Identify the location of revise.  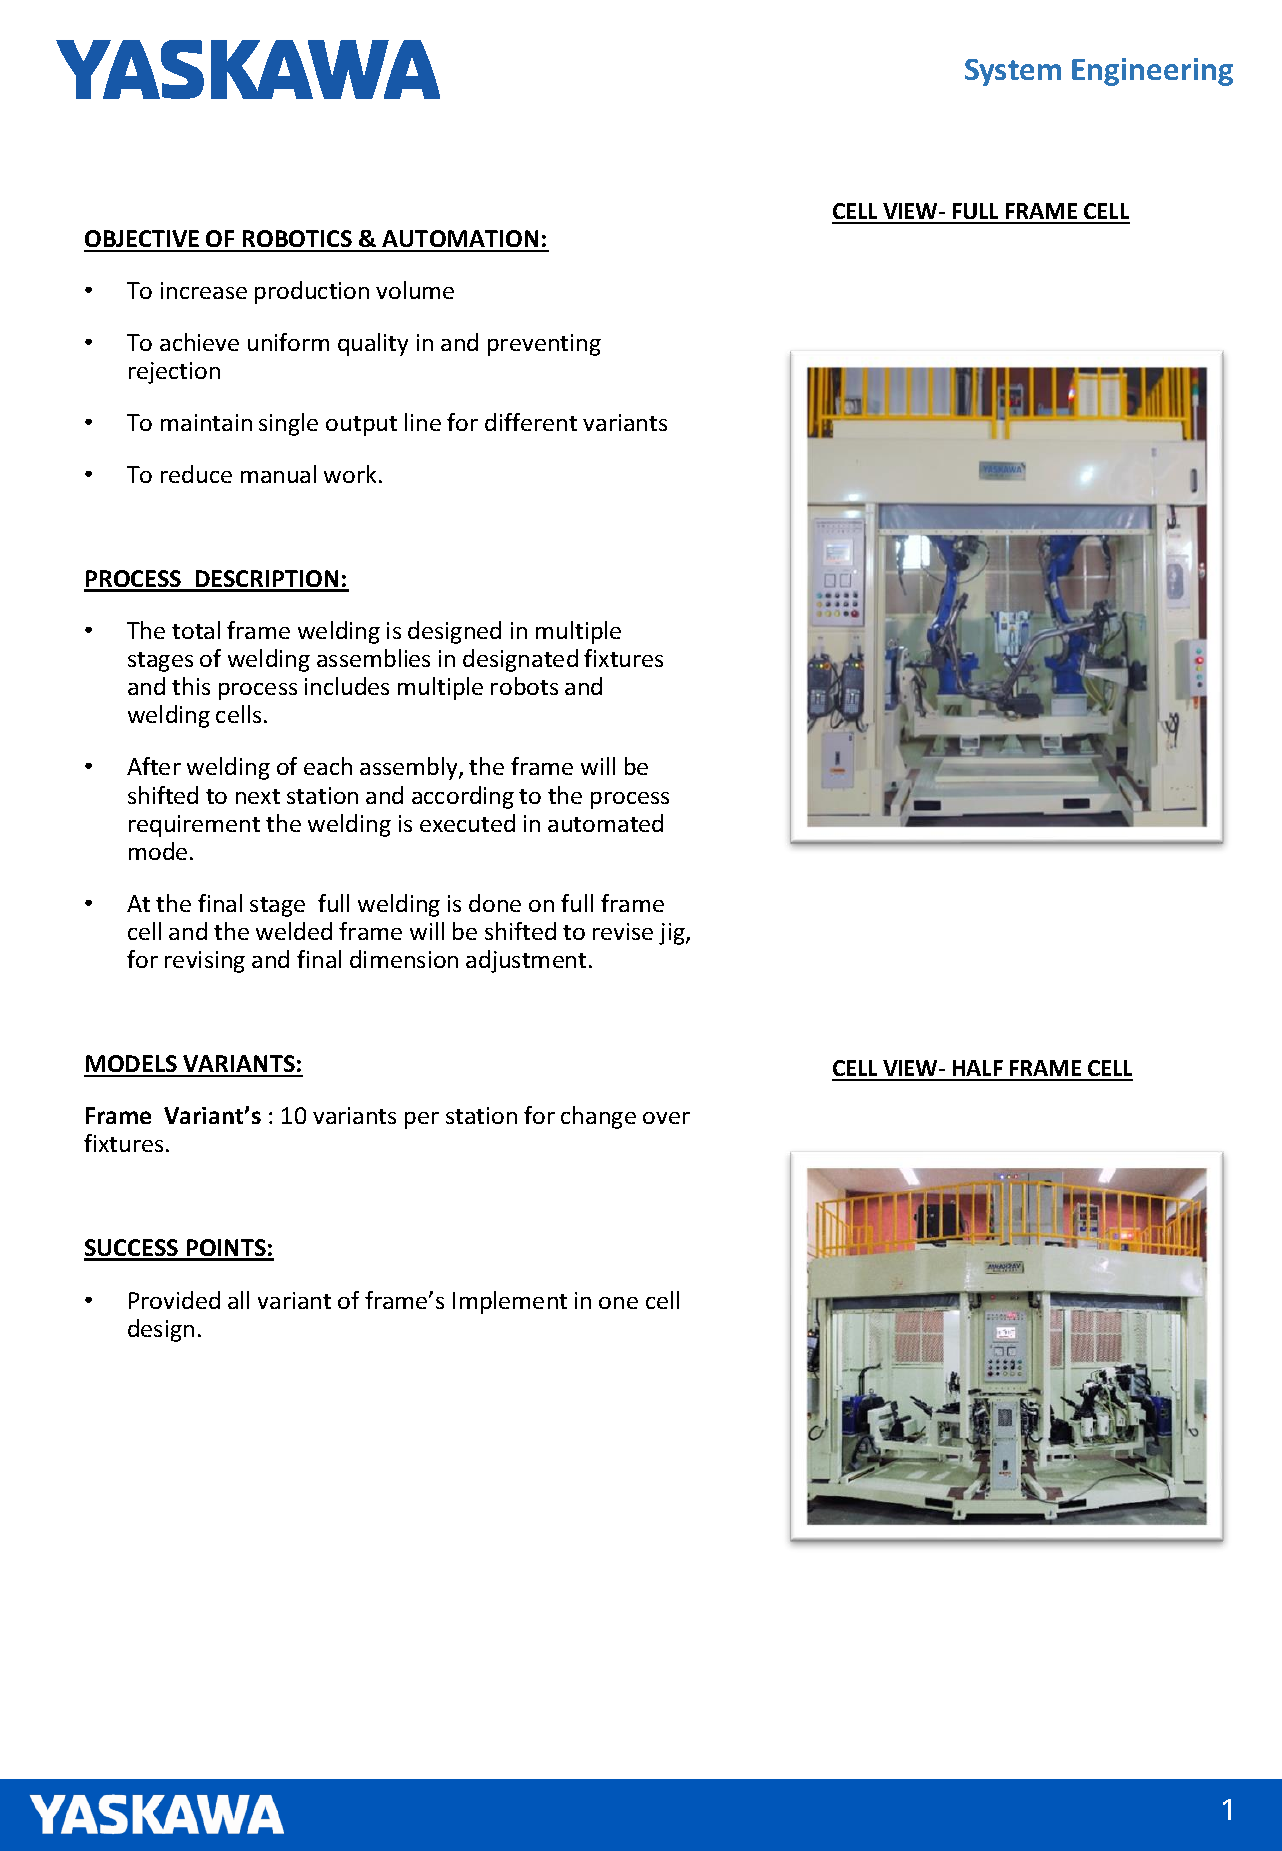
(623, 931).
